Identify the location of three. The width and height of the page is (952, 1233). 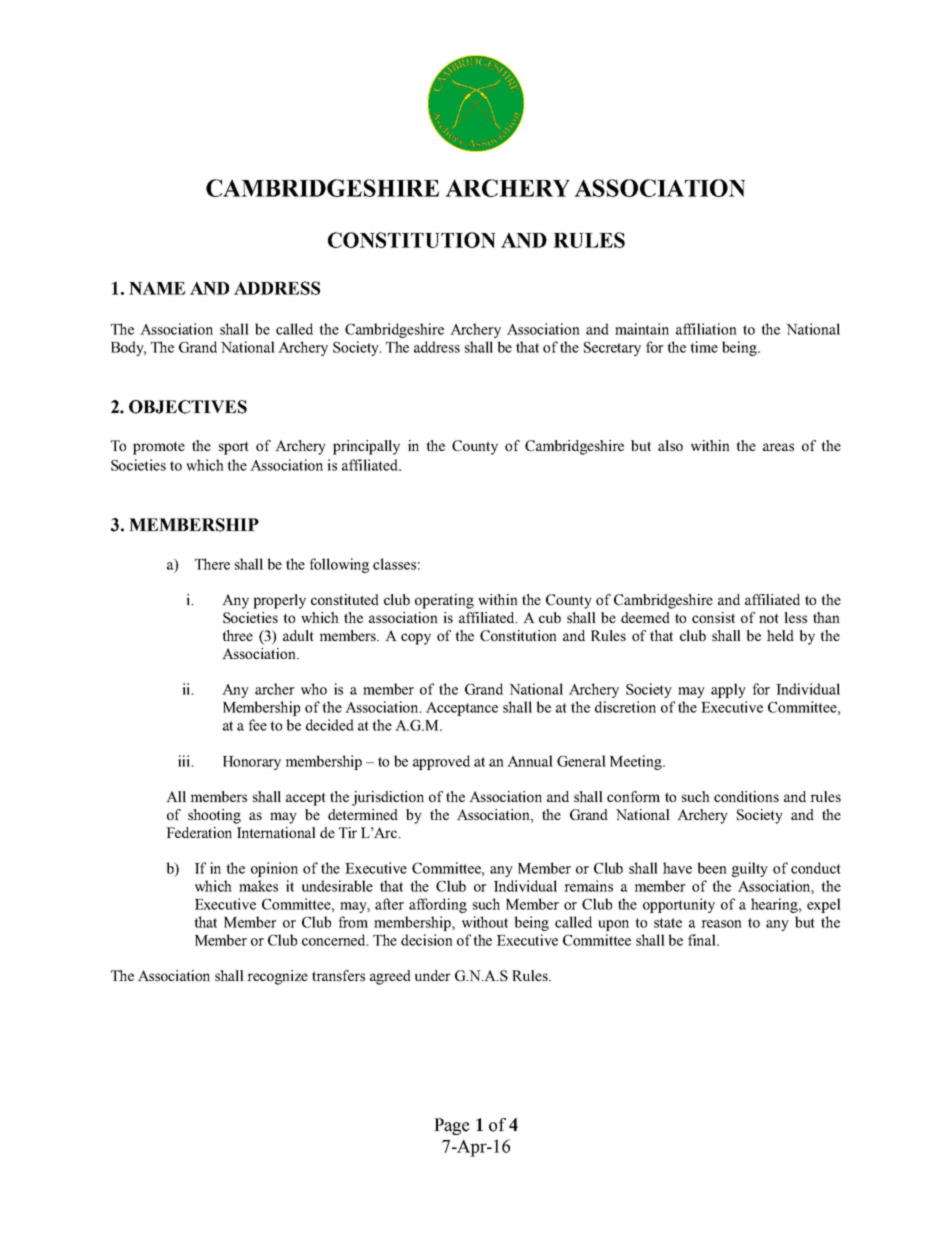
(237, 635).
